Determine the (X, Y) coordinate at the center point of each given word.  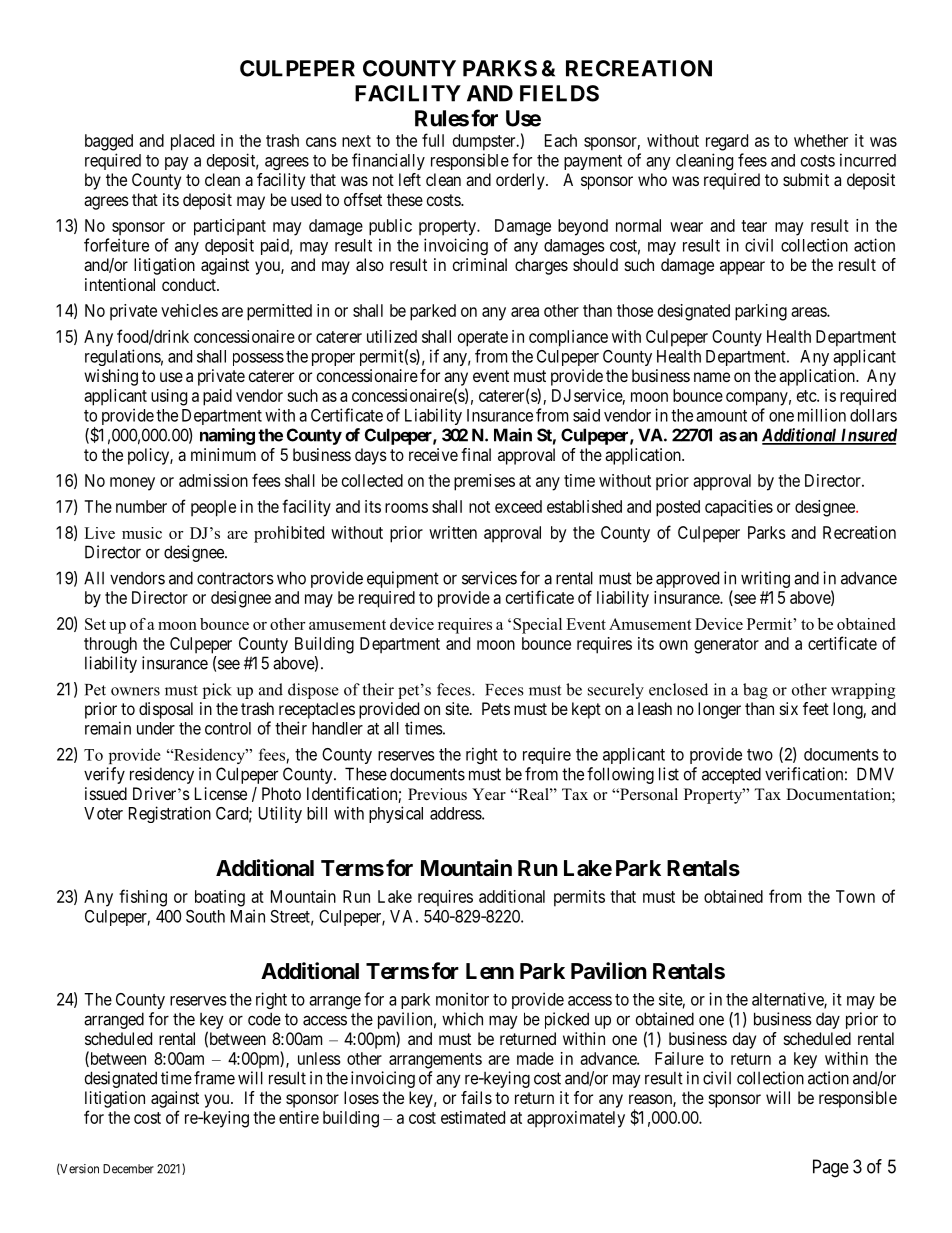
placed (192, 142)
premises (484, 482)
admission (213, 480)
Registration (170, 814)
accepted (731, 775)
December (128, 1169)
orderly (521, 181)
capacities (739, 508)
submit (806, 179)
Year (489, 794)
